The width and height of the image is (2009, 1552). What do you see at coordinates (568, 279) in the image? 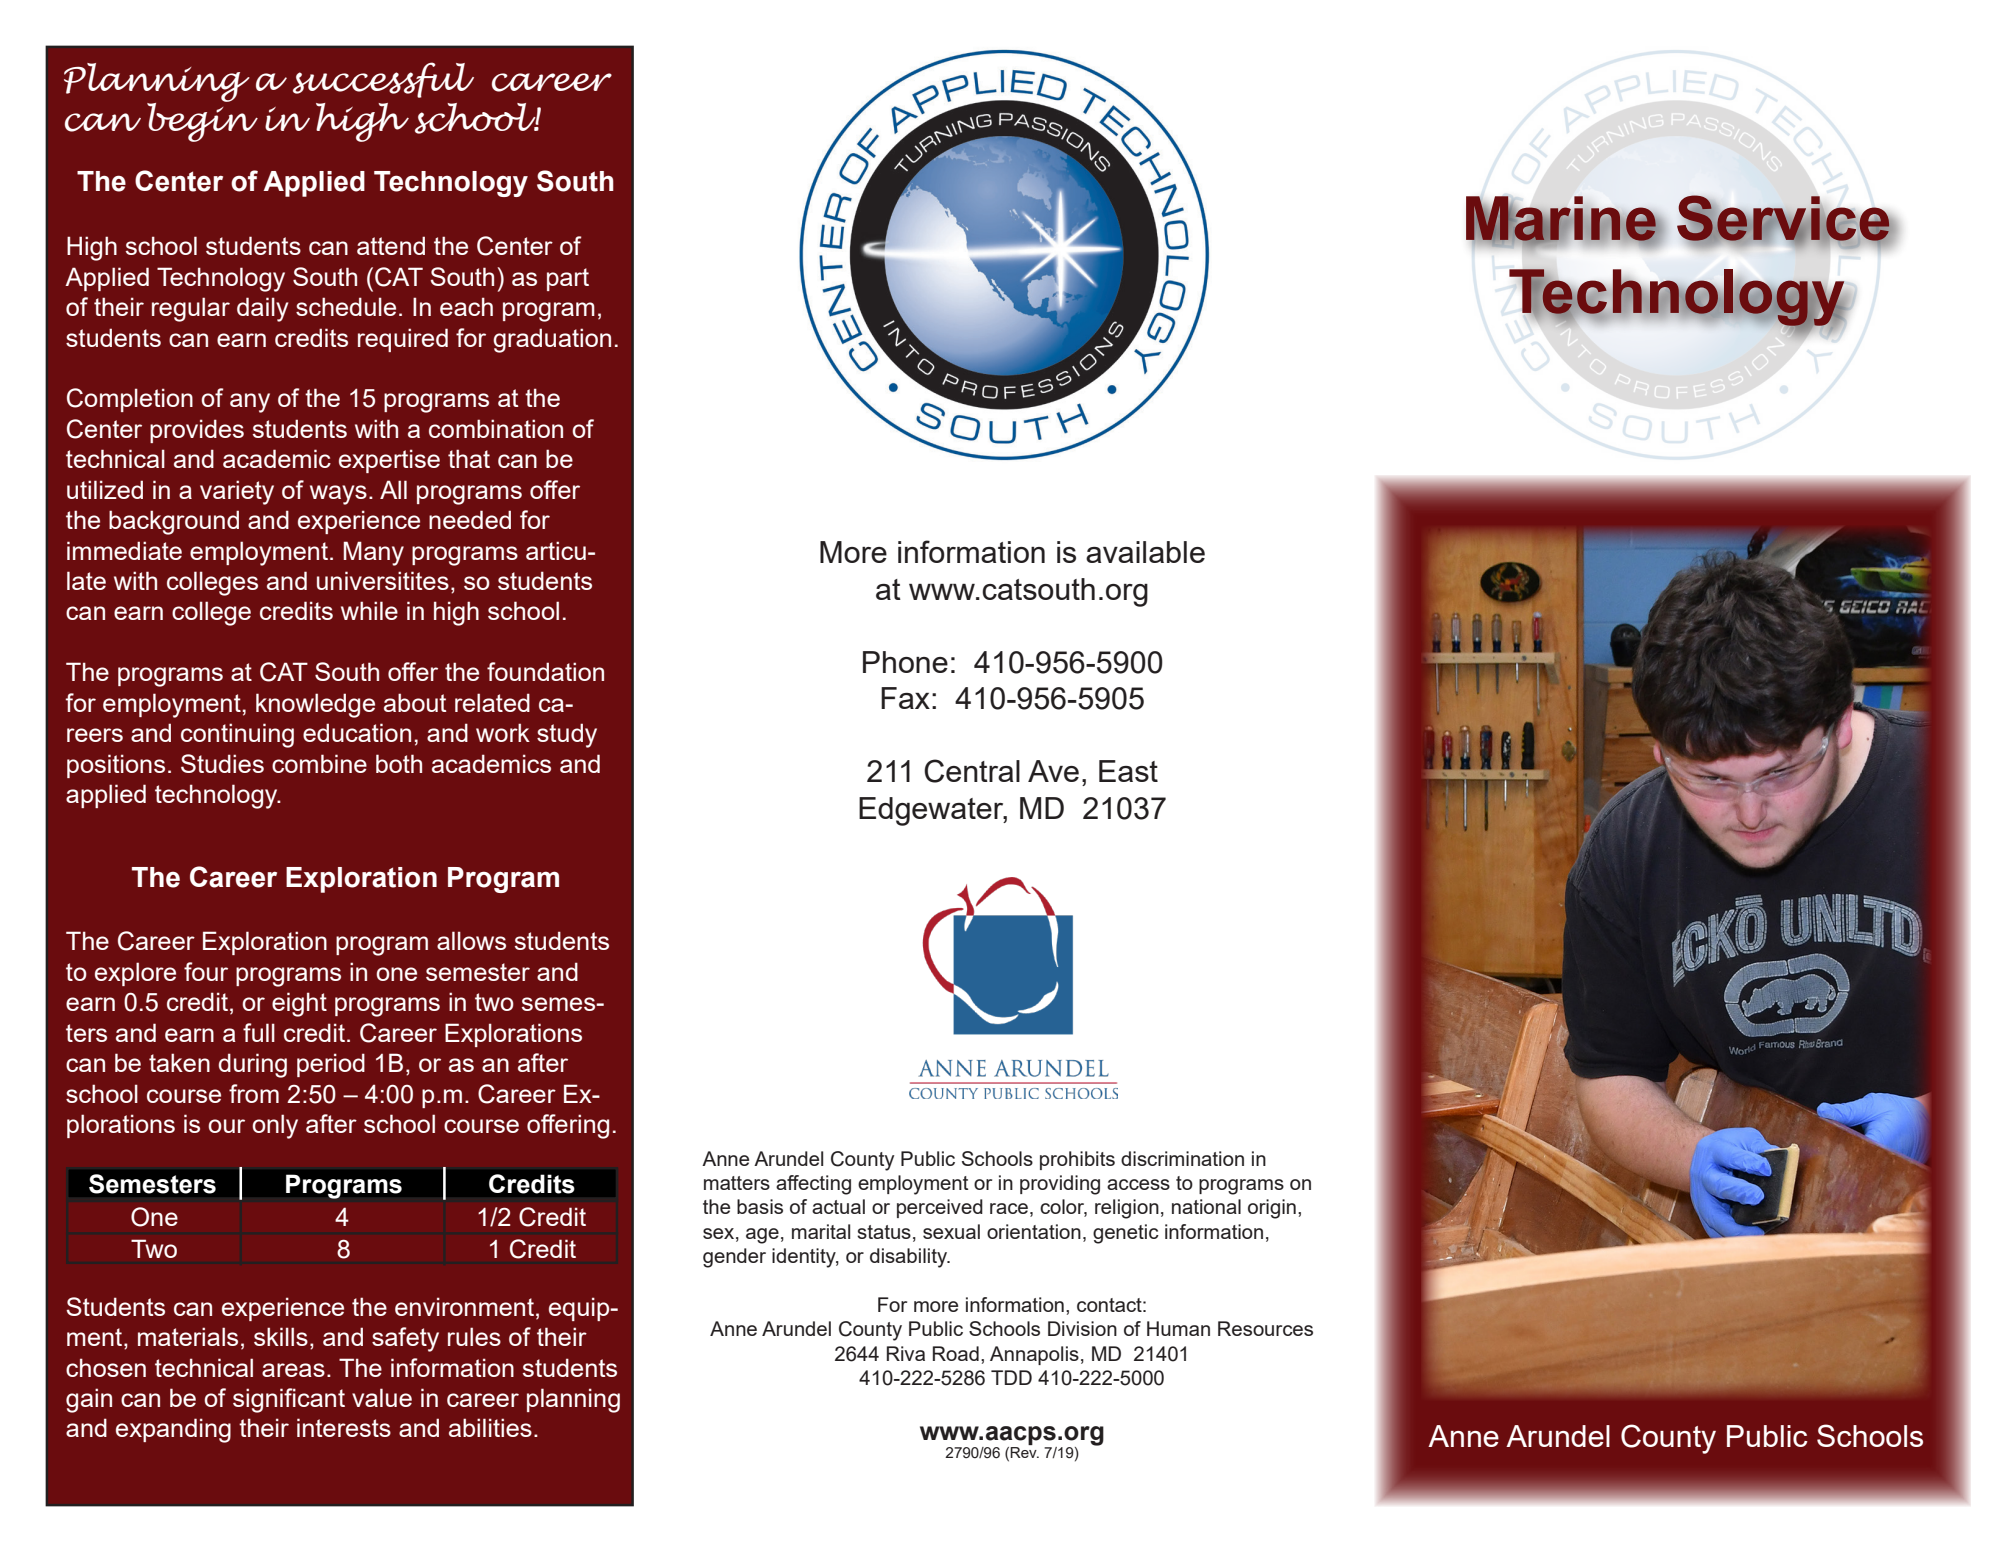
I see `part` at bounding box center [568, 279].
